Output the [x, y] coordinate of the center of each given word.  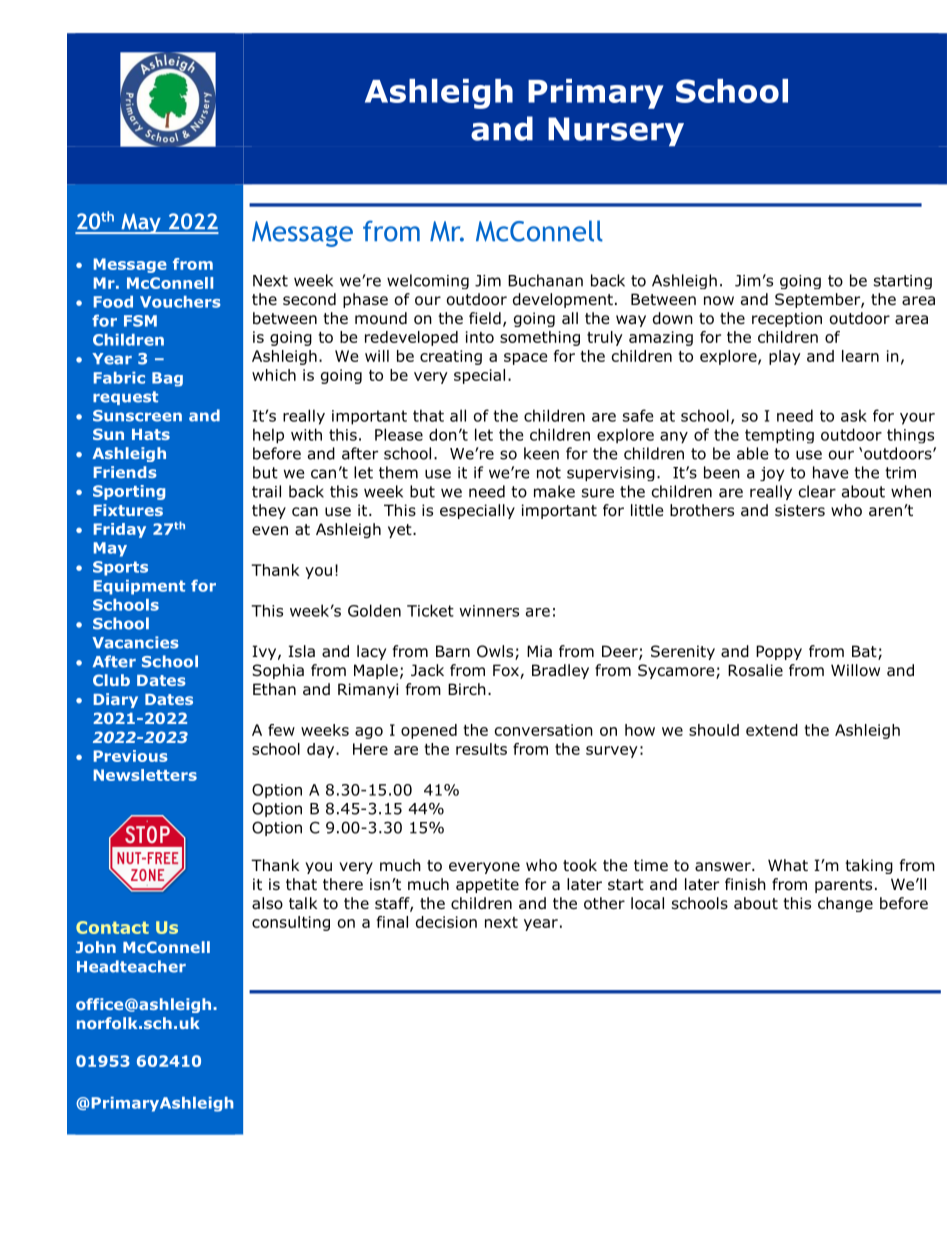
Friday [120, 530]
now [719, 301]
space [525, 359]
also [267, 903]
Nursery [616, 132]
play [785, 357]
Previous [131, 756]
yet [401, 531]
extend [772, 730]
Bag [167, 379]
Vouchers [180, 302]
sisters [800, 510]
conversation [544, 730]
